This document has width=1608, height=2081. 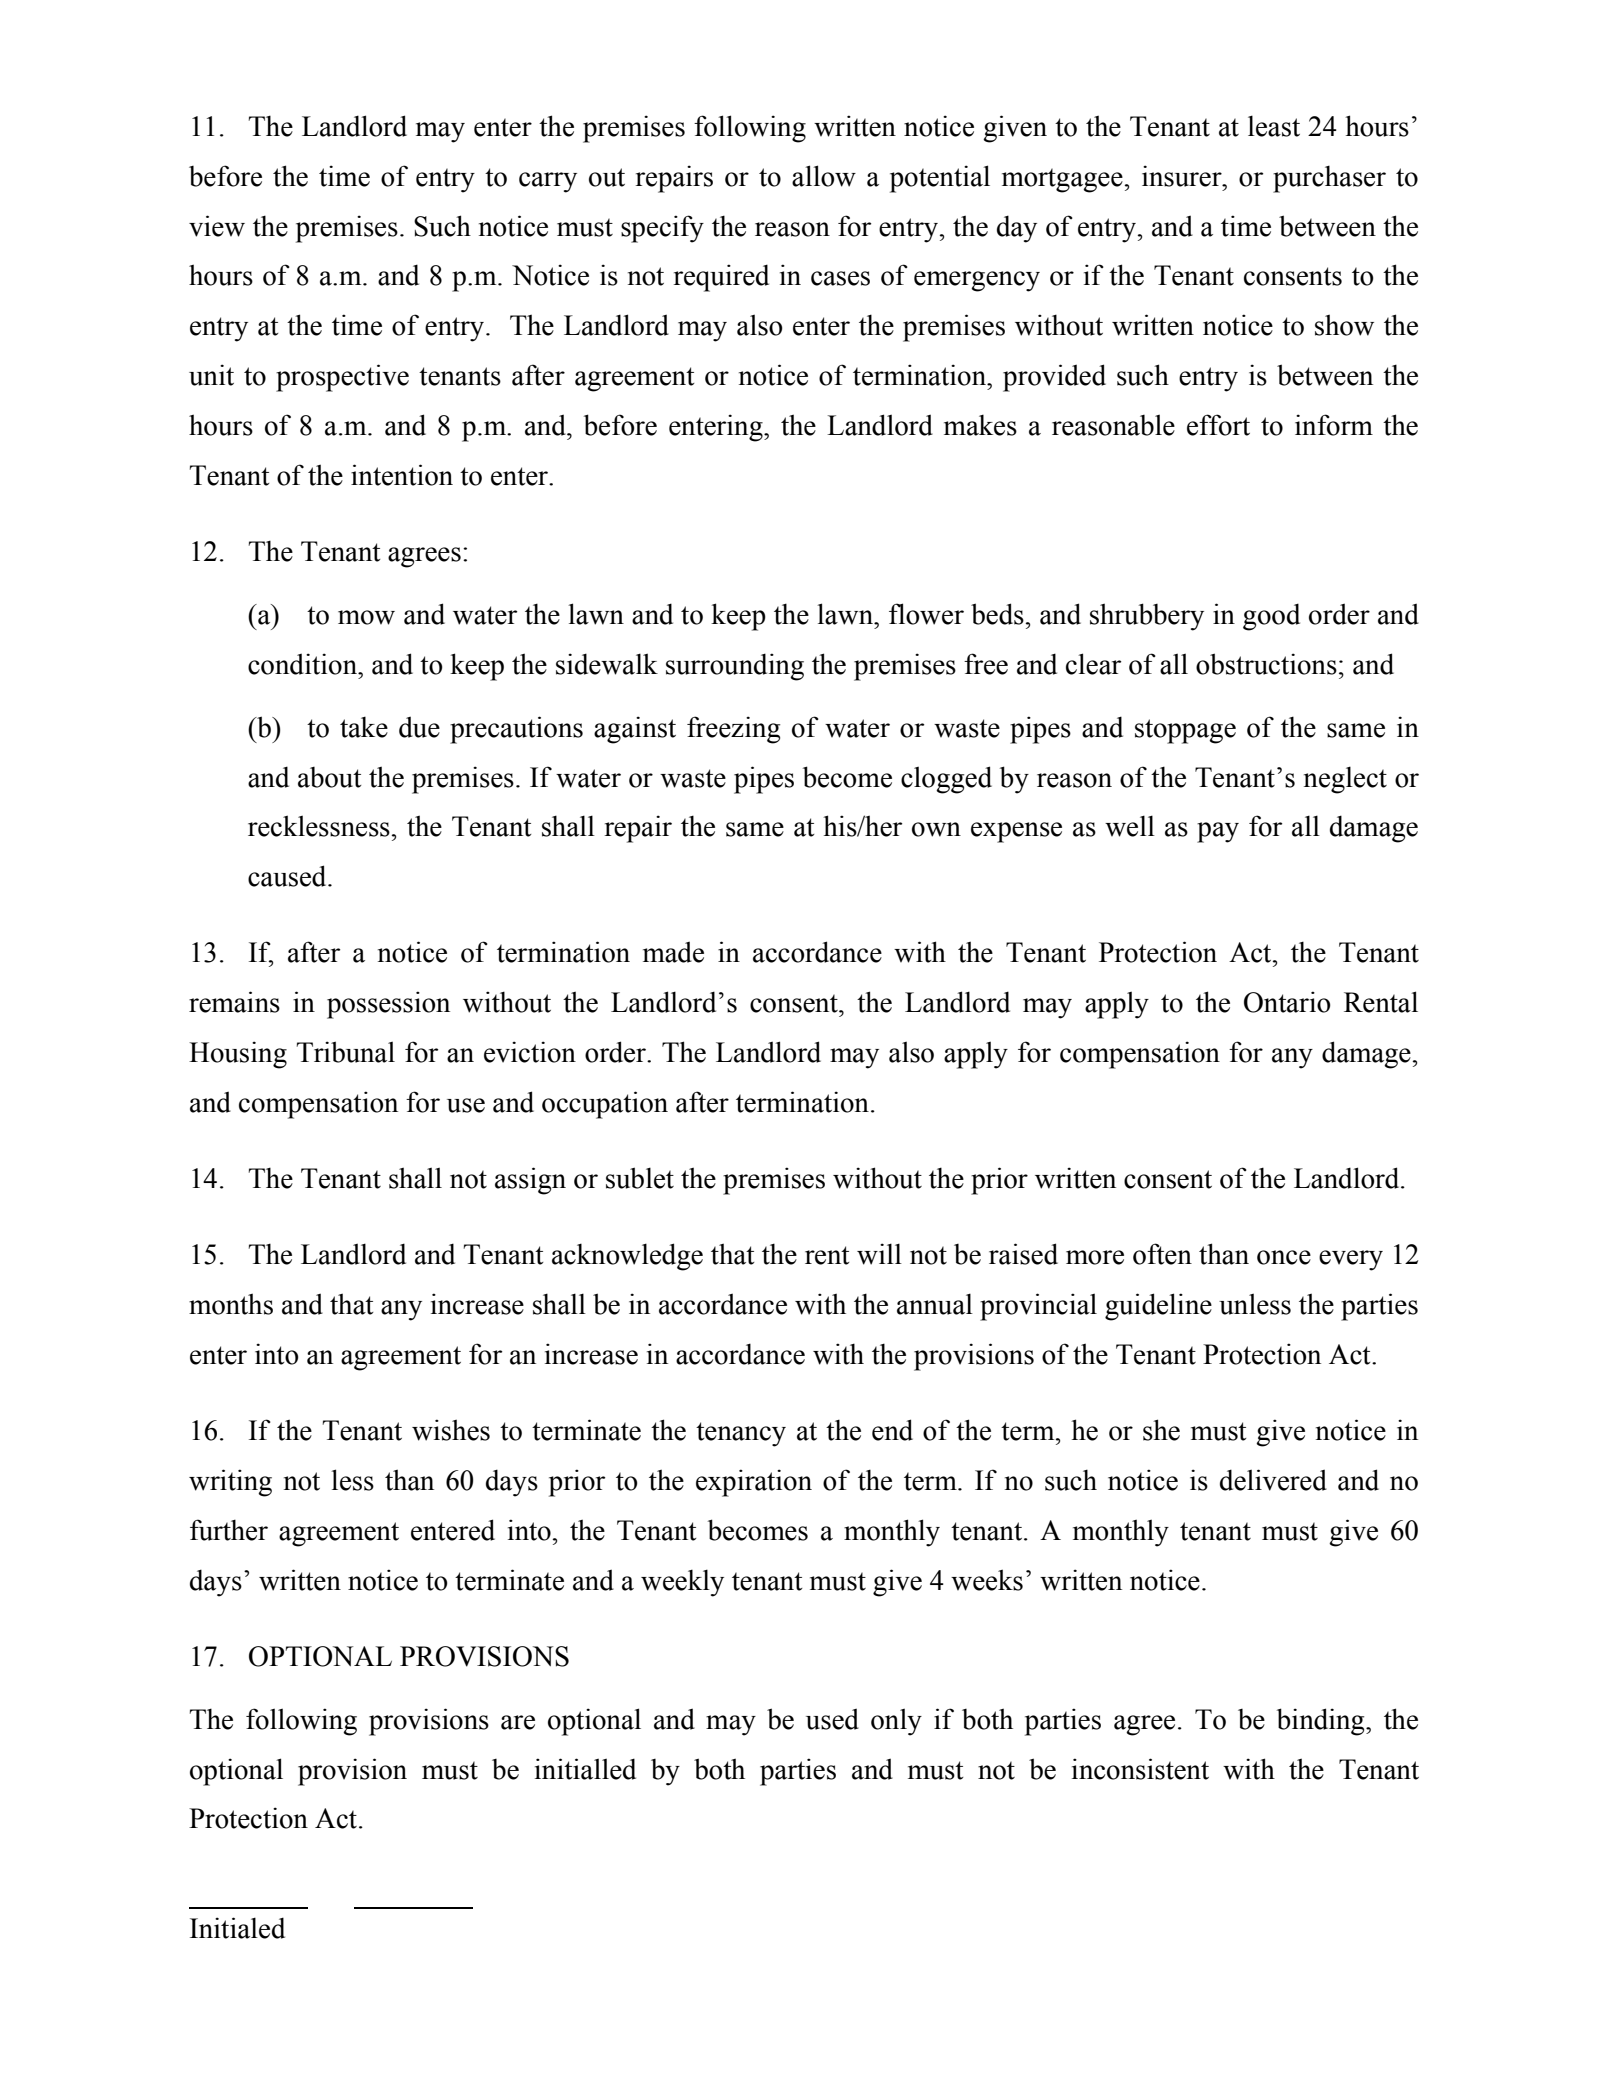 What do you see at coordinates (366, 617) in the document?
I see `mow` at bounding box center [366, 617].
